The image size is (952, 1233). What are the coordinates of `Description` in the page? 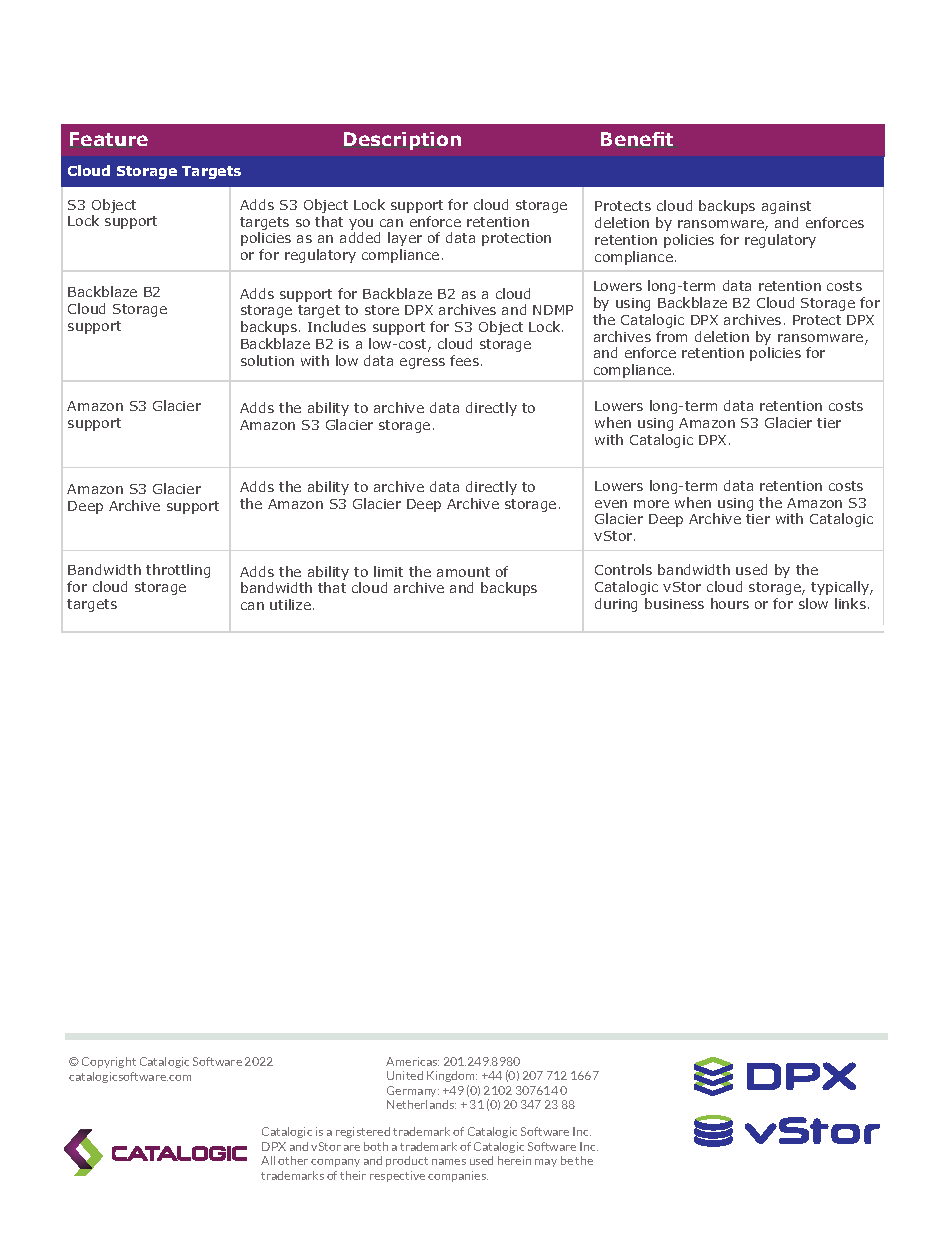 It's located at (402, 141).
